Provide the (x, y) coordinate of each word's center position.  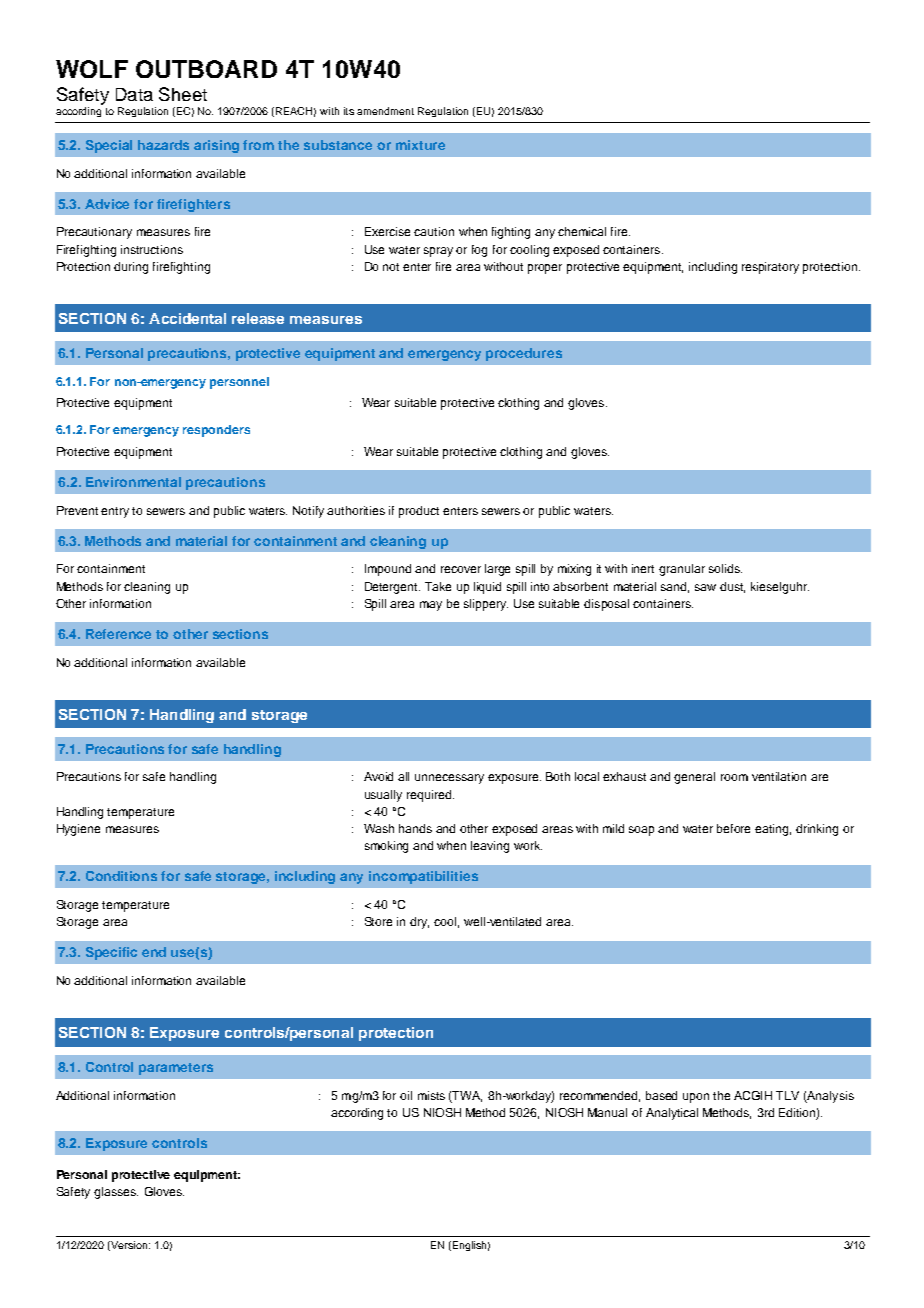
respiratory (770, 268)
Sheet (183, 94)
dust (732, 587)
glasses (116, 1193)
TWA (467, 1096)
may (431, 606)
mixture (420, 145)
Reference (118, 634)
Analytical (672, 1114)
